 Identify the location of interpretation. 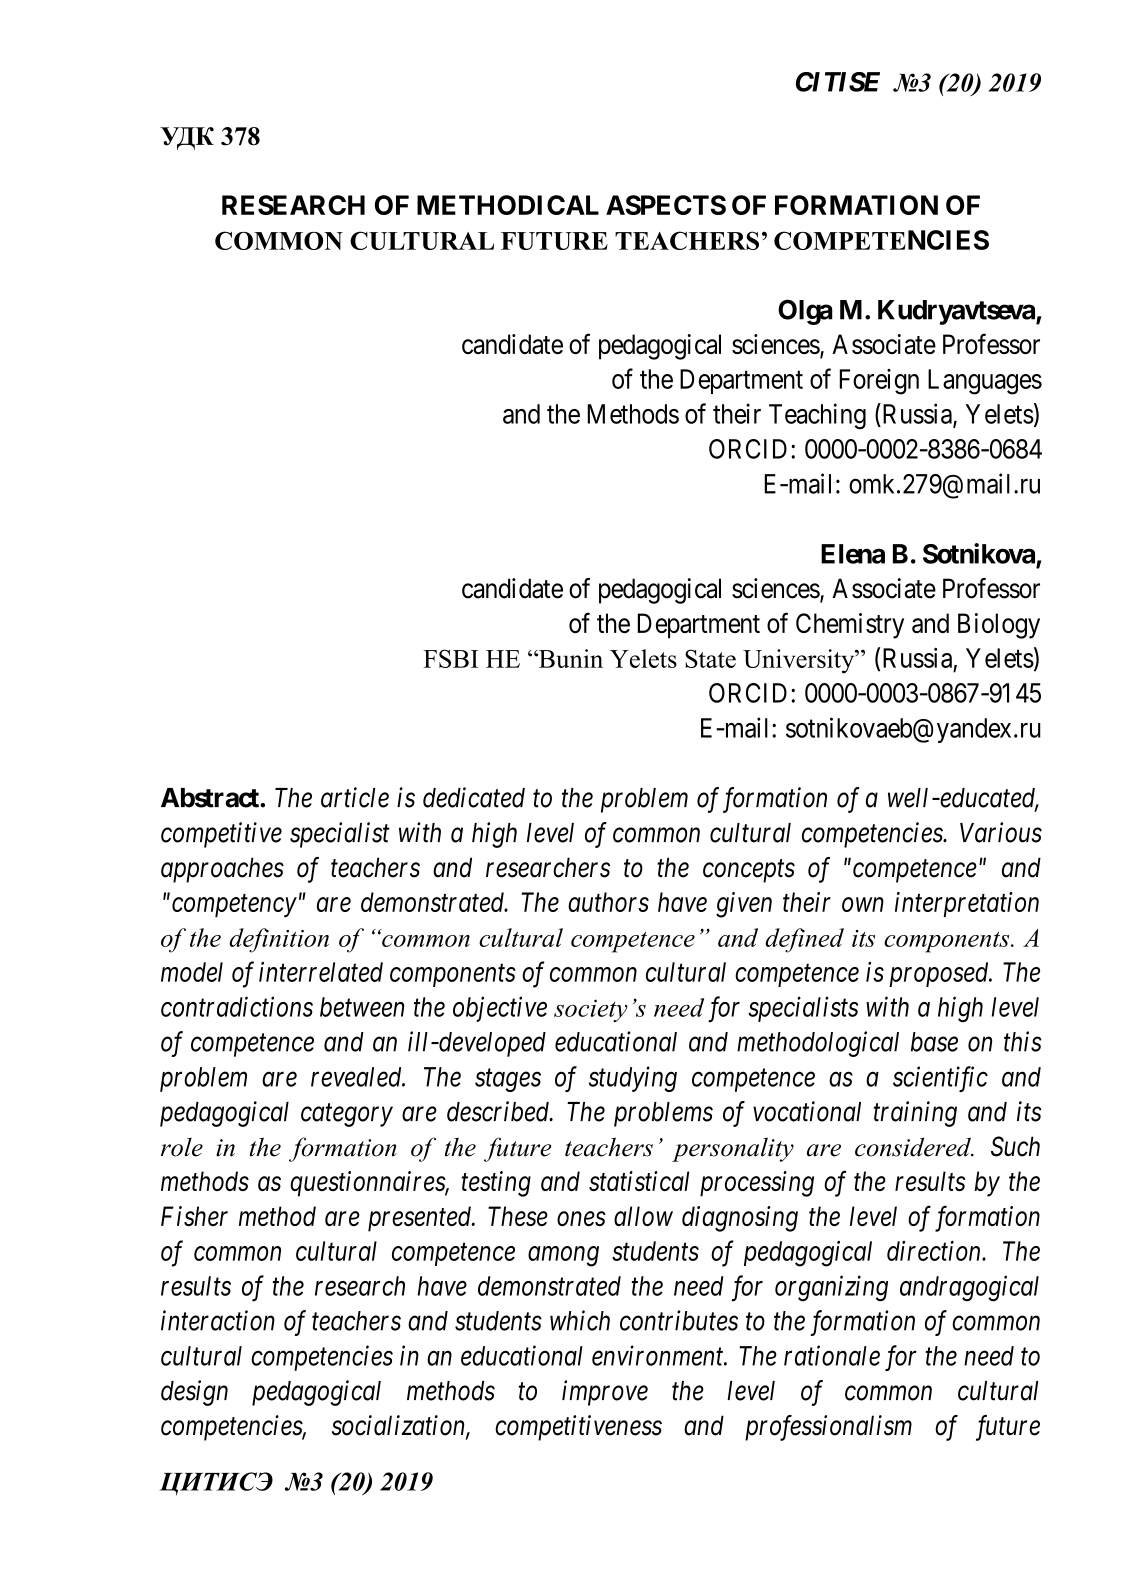
(967, 904).
